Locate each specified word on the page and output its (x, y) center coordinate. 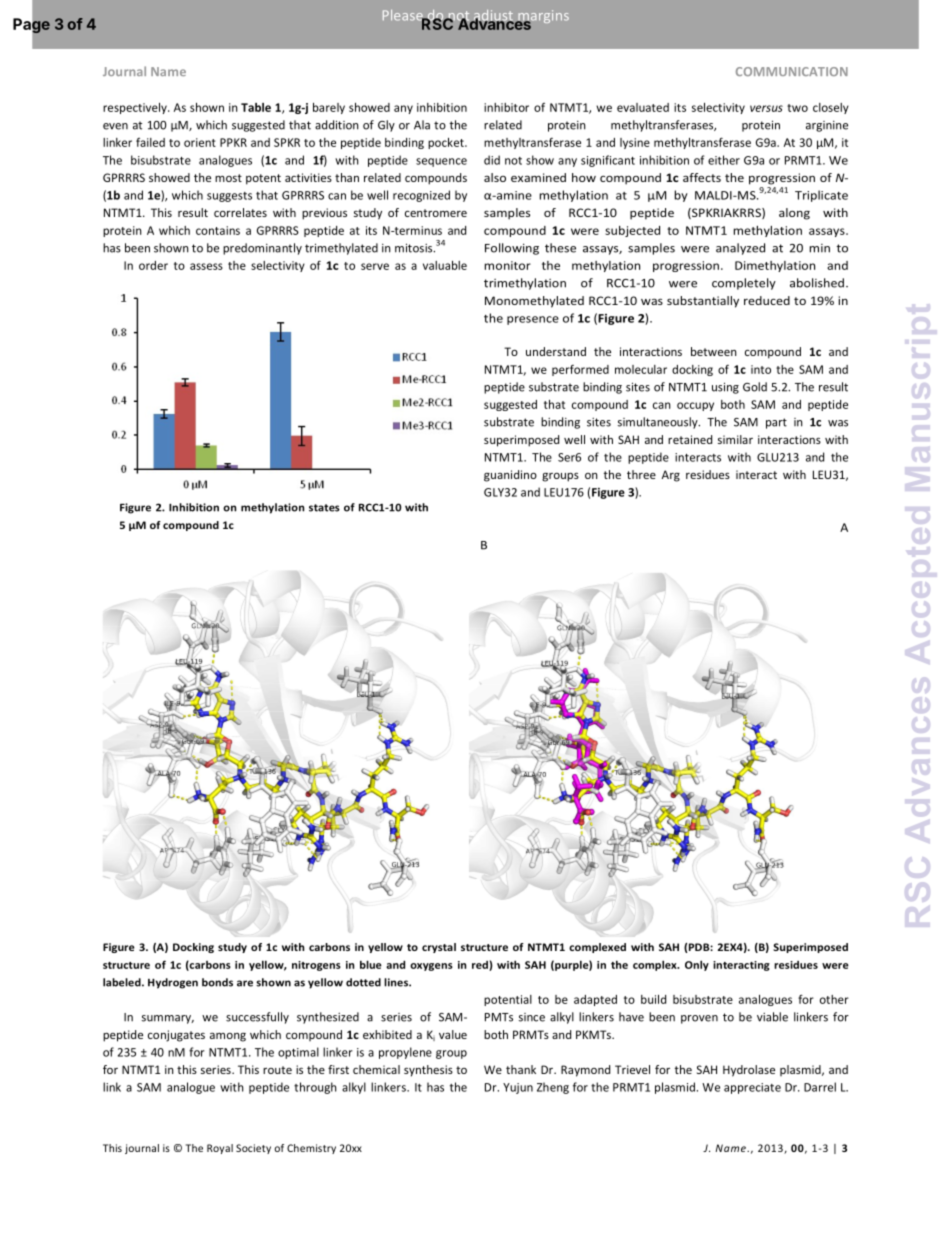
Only (697, 965)
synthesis (428, 1071)
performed (580, 370)
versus (766, 108)
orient (200, 142)
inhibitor (506, 107)
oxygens (431, 967)
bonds (217, 982)
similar (735, 439)
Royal (220, 1149)
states (324, 508)
